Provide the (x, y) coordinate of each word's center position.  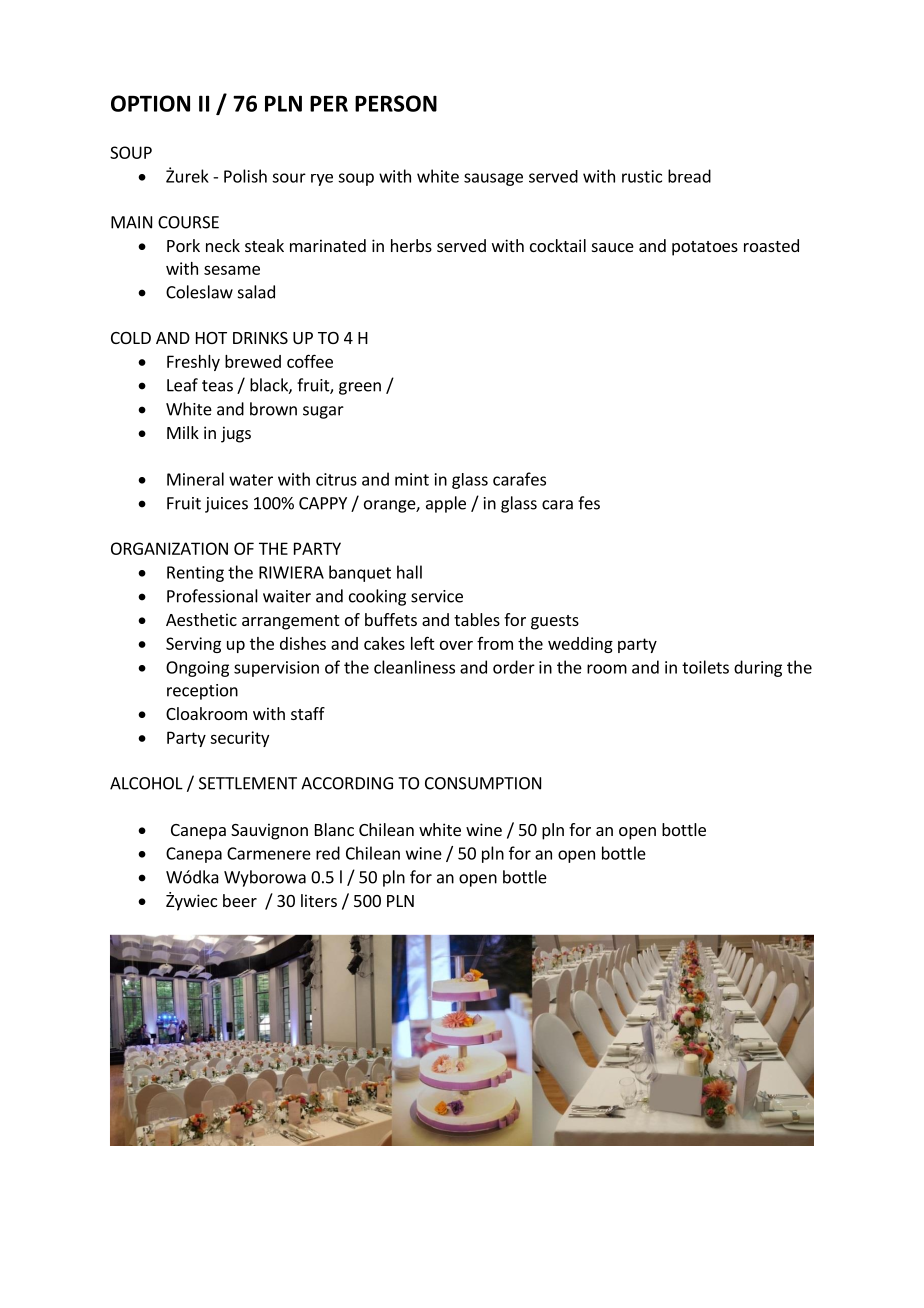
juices (226, 505)
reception (202, 692)
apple (446, 504)
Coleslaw (199, 292)
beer (240, 900)
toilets (705, 667)
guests (555, 622)
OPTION (150, 103)
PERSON (396, 103)
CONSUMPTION (483, 783)
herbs (411, 245)
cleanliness (414, 667)
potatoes (705, 248)
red (328, 853)
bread (689, 176)
